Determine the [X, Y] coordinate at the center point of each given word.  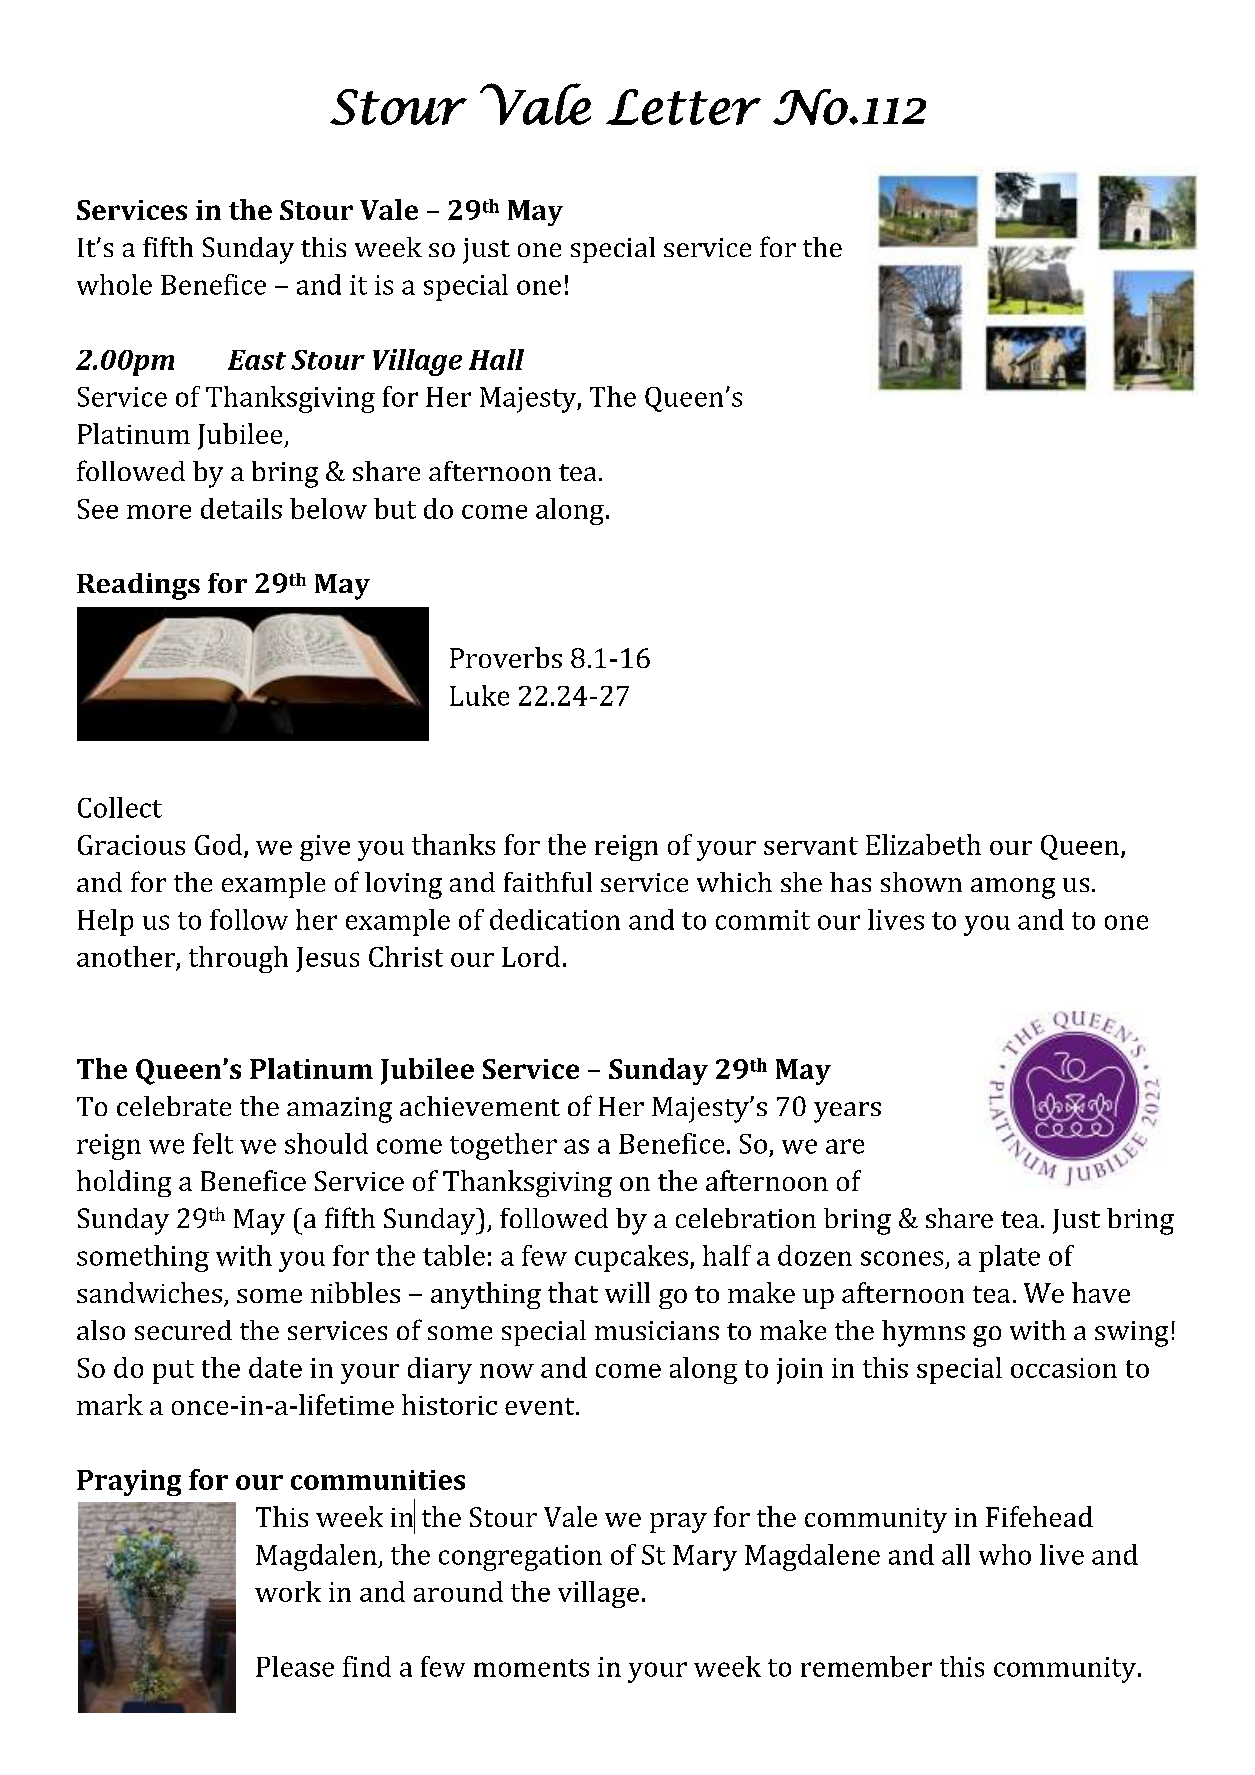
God [220, 845]
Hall [496, 359]
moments [531, 1668]
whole [114, 284]
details [241, 508]
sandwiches [149, 1292]
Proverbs [506, 657]
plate [1009, 1258]
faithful [548, 882]
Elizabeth [923, 844]
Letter [683, 107]
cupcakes [631, 1258]
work [288, 1591]
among [1013, 888]
